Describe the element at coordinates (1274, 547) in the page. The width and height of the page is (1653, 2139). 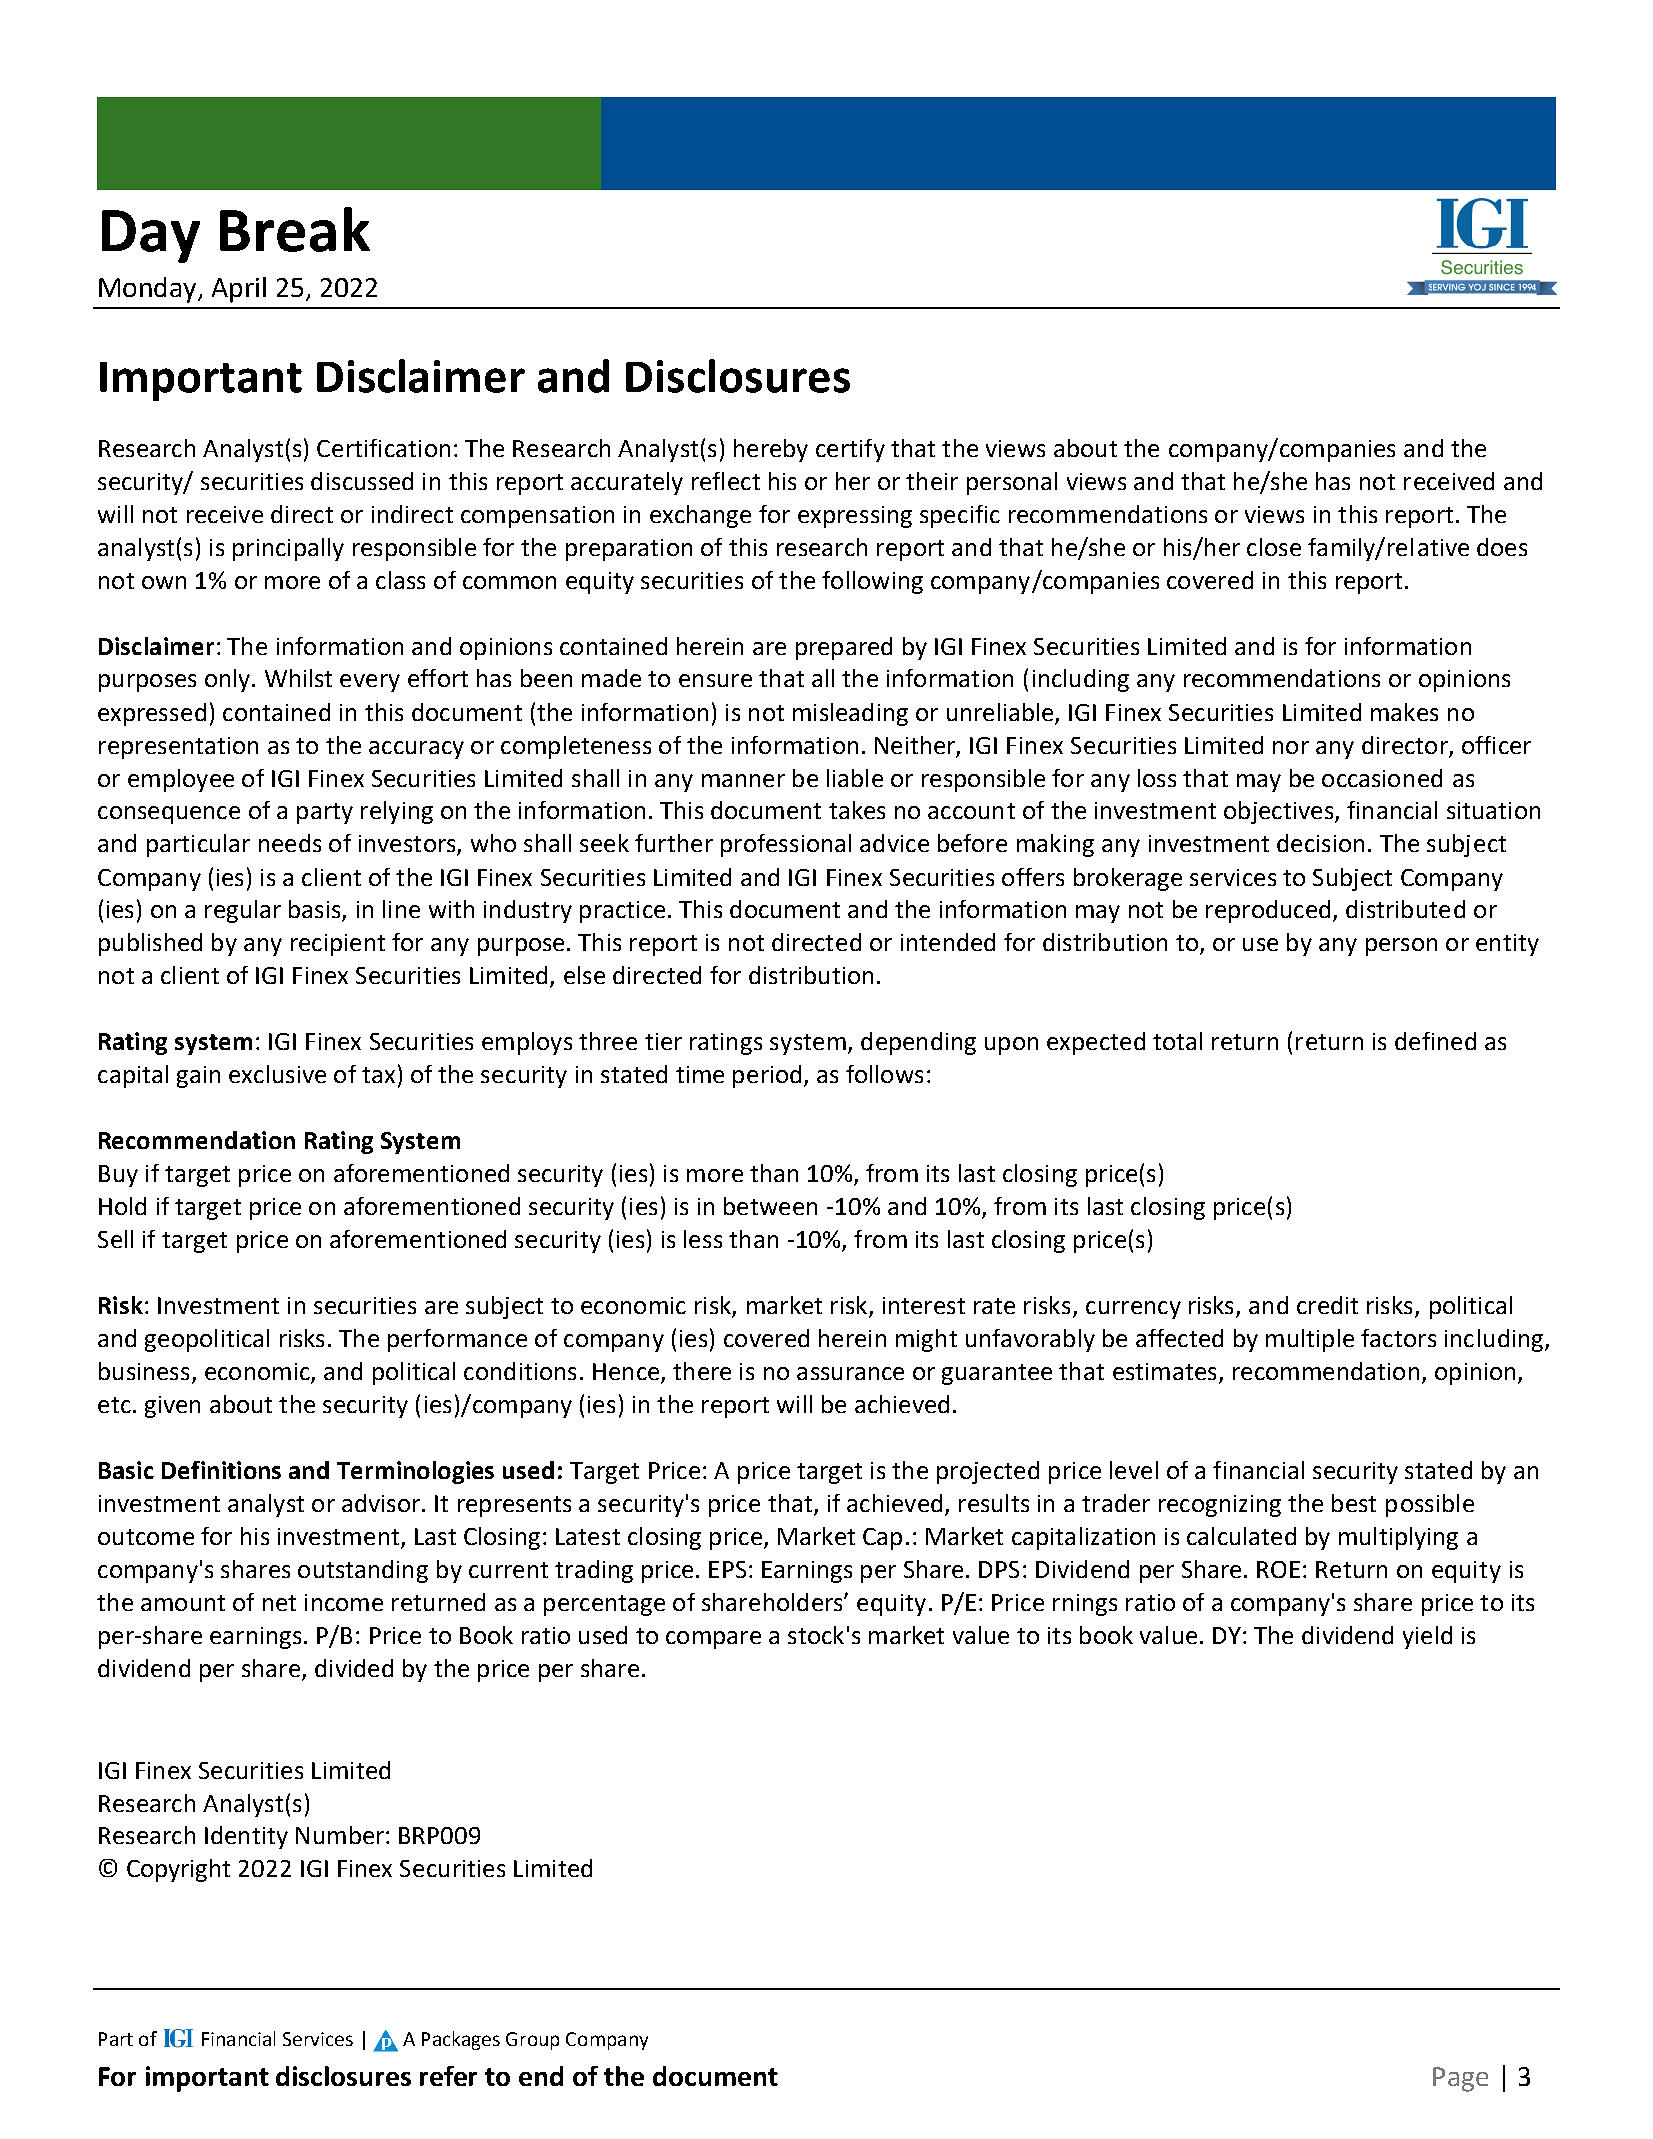
I see `close` at that location.
